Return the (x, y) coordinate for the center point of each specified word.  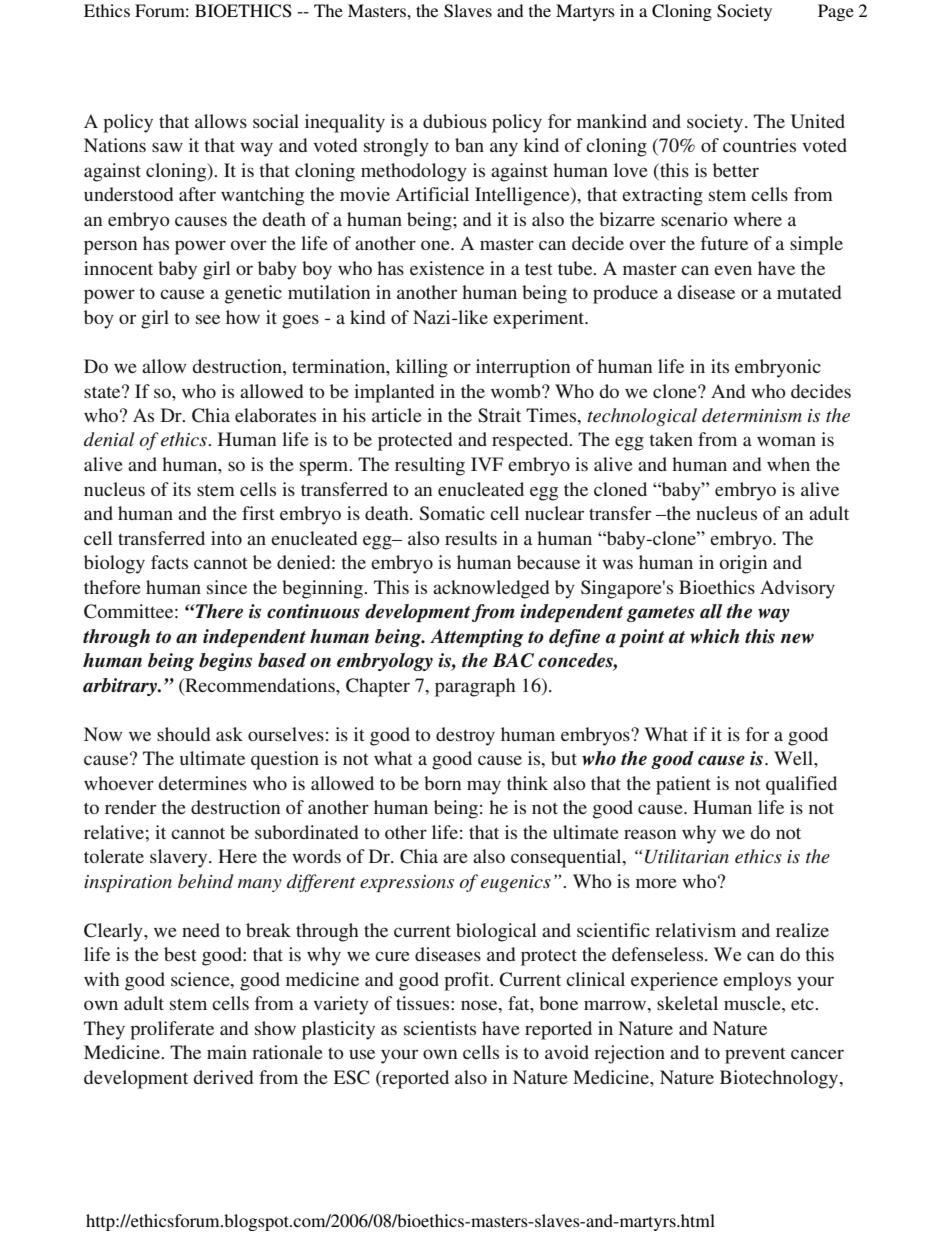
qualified (801, 785)
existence (447, 268)
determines (202, 783)
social (276, 121)
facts (169, 562)
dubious (455, 121)
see (208, 319)
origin (743, 564)
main (227, 1052)
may (484, 787)
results (471, 538)
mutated (809, 292)
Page (836, 12)
